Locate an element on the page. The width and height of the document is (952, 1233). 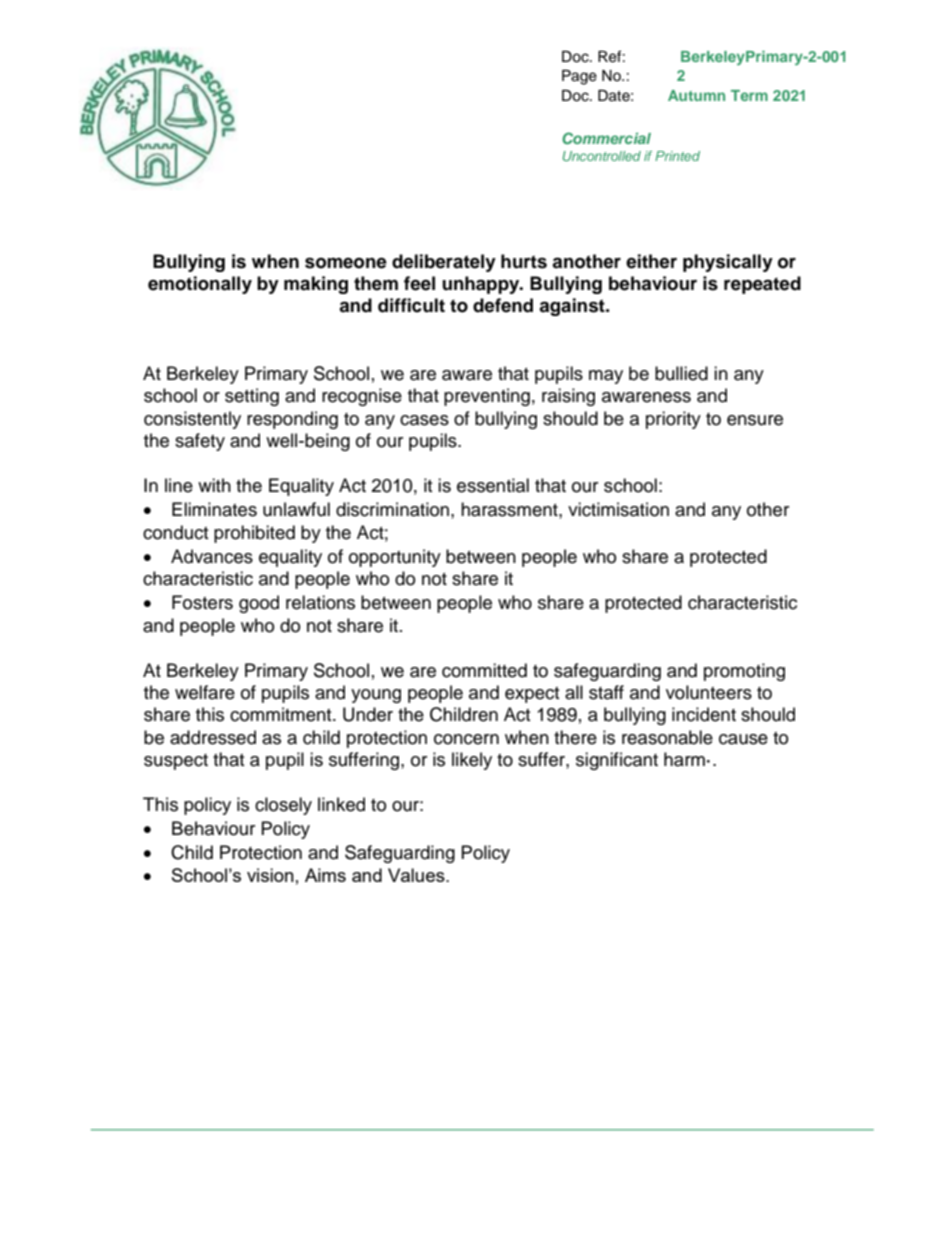
bullied is located at coordinates (681, 373).
